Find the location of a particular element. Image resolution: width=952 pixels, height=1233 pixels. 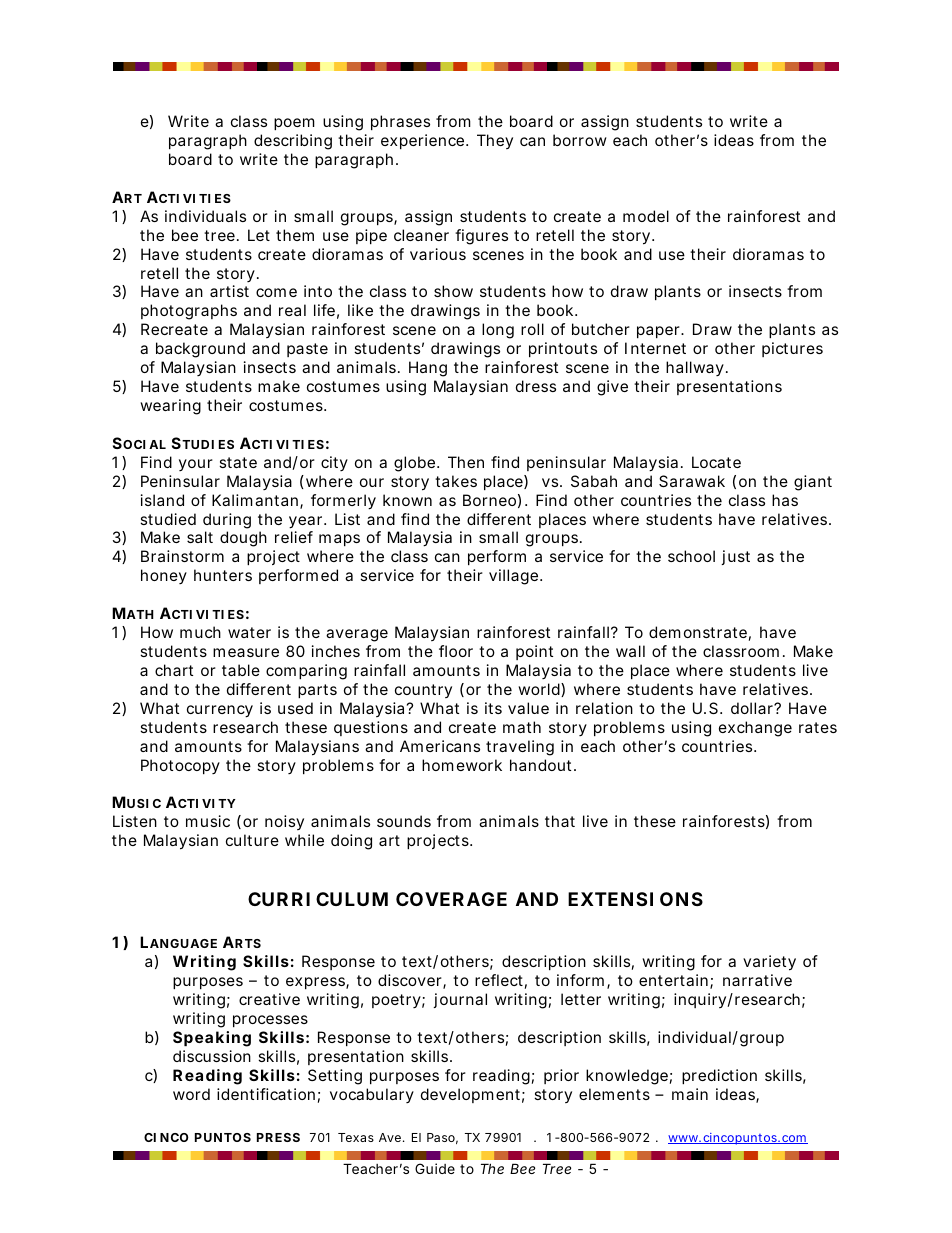

model is located at coordinates (646, 216).
